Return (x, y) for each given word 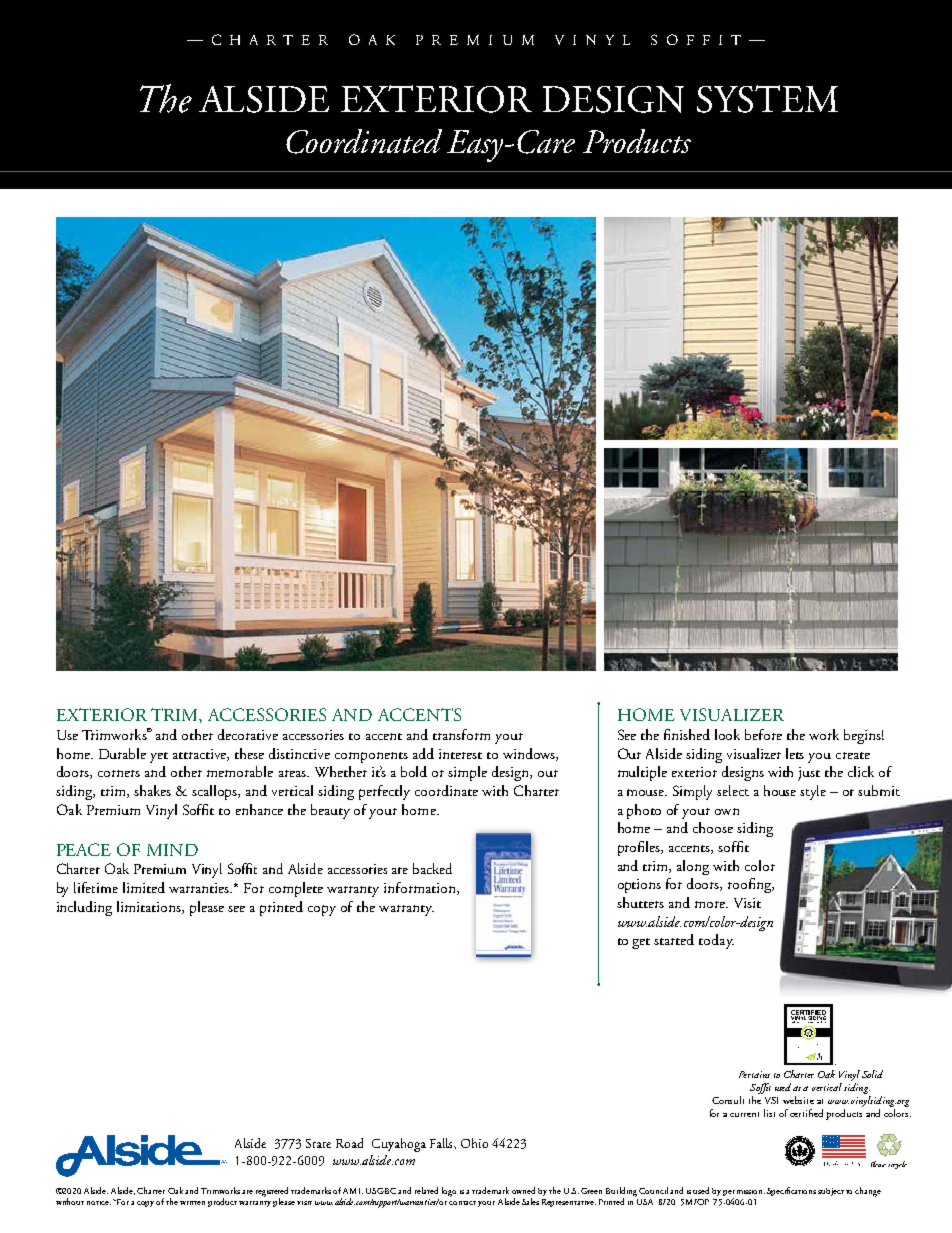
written (192, 1203)
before (763, 734)
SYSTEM (767, 99)
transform (461, 734)
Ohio (474, 1143)
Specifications (791, 1191)
